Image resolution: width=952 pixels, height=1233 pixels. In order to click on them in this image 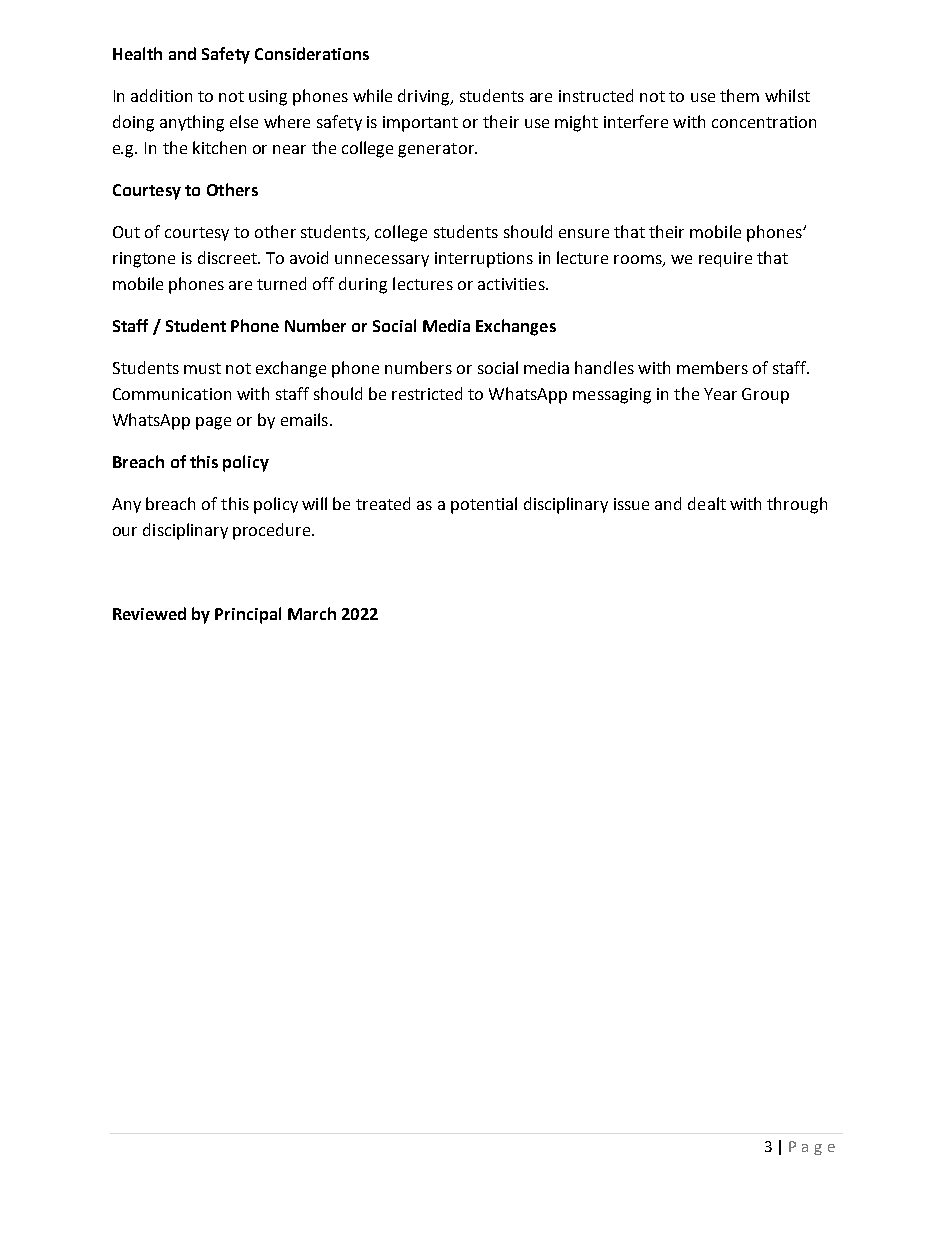, I will do `click(739, 95)`.
